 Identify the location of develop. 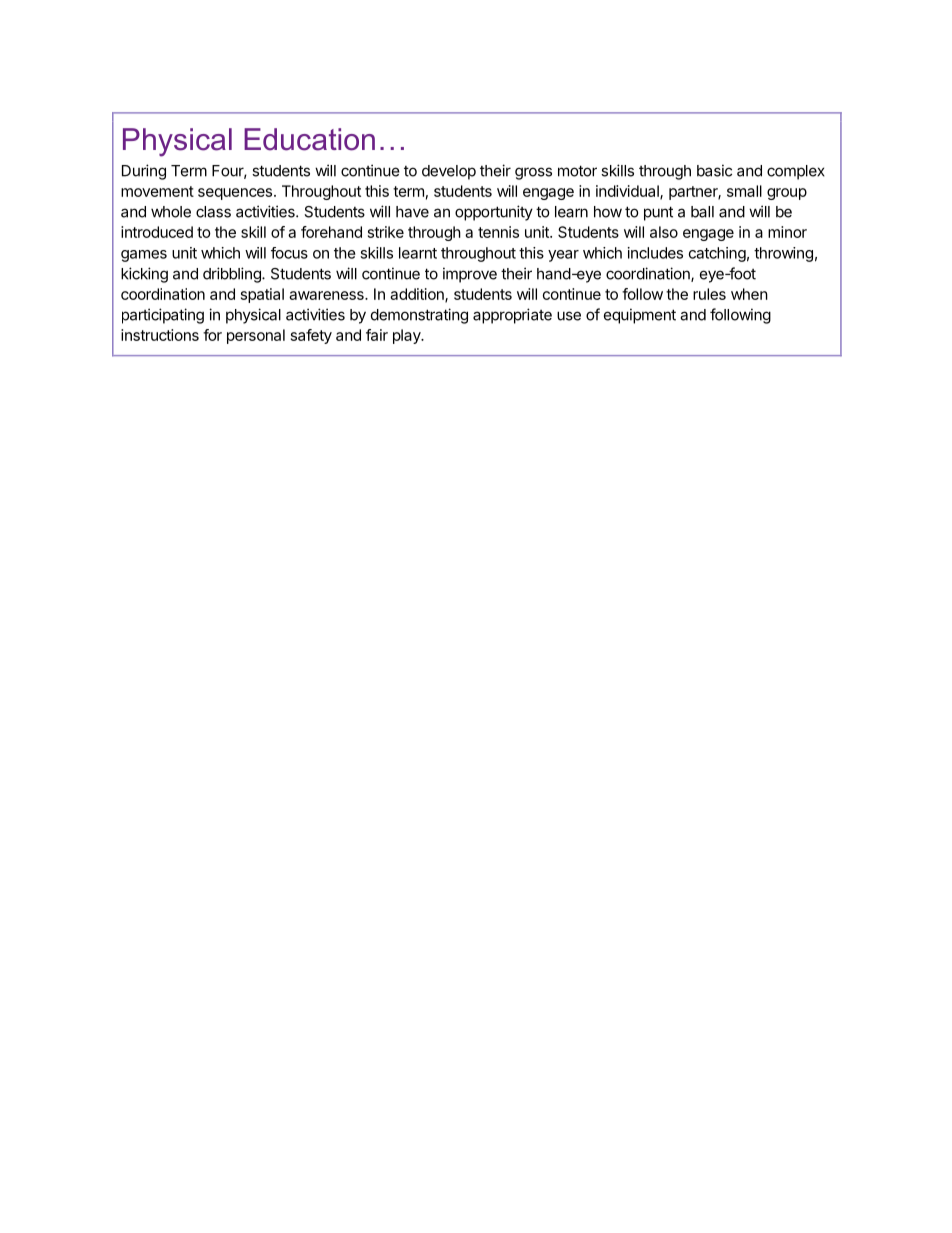
(449, 172).
